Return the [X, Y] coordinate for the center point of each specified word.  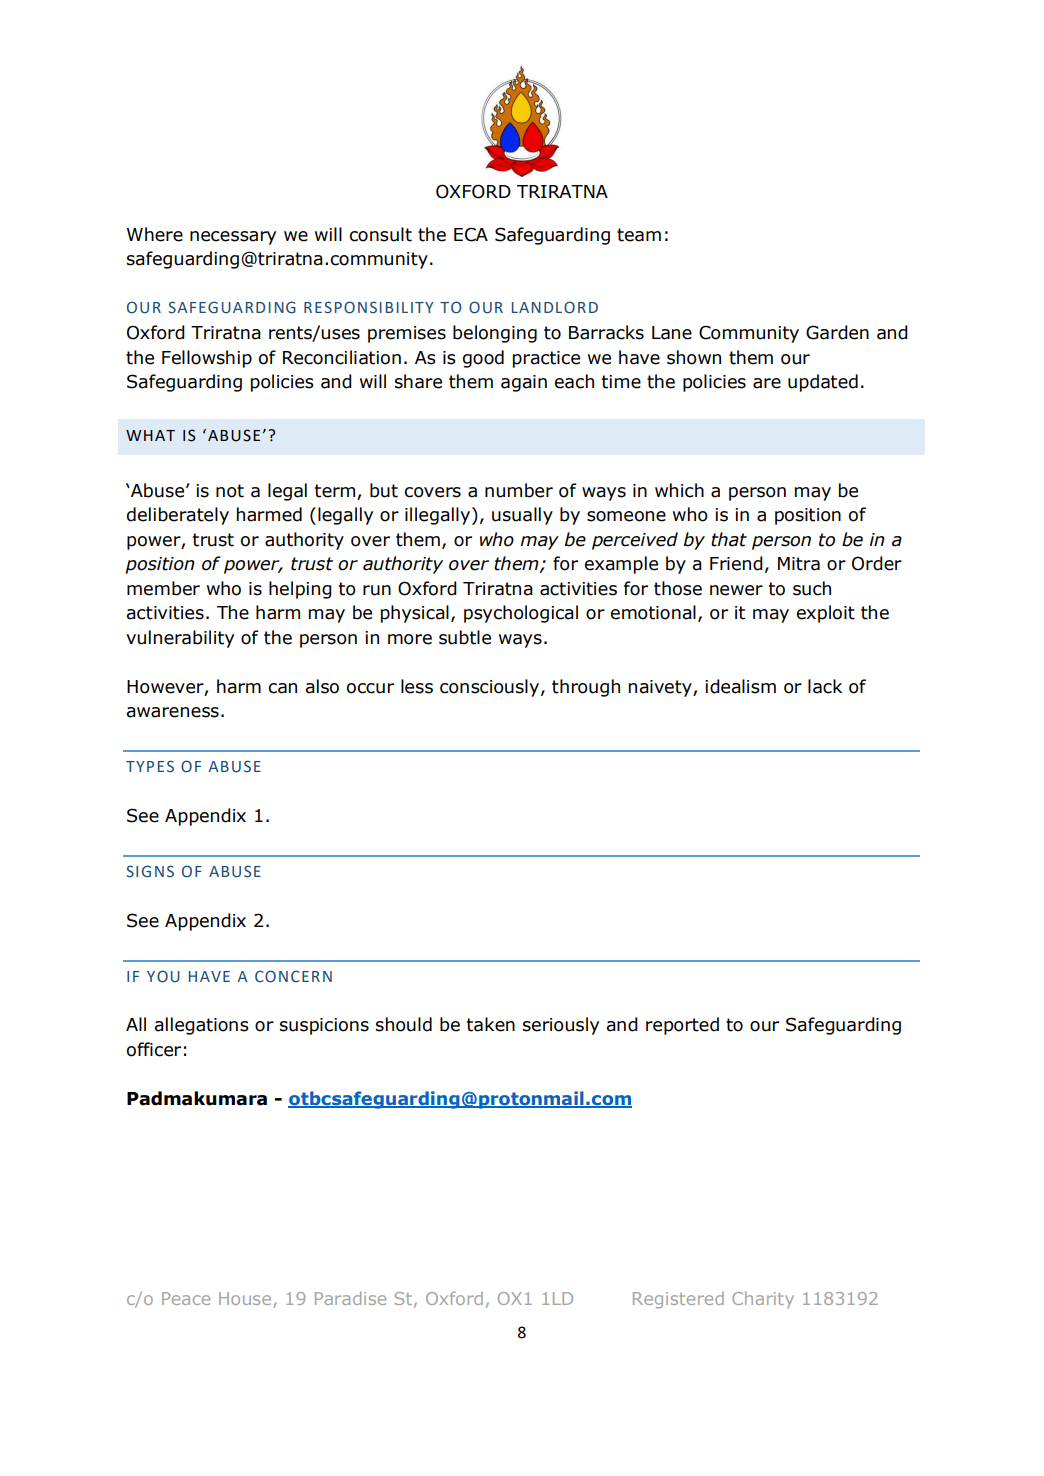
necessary [233, 238]
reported [682, 1026]
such [812, 588]
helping [300, 590]
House [246, 1300]
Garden [837, 332]
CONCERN [293, 976]
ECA [471, 234]
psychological [521, 614]
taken [491, 1024]
